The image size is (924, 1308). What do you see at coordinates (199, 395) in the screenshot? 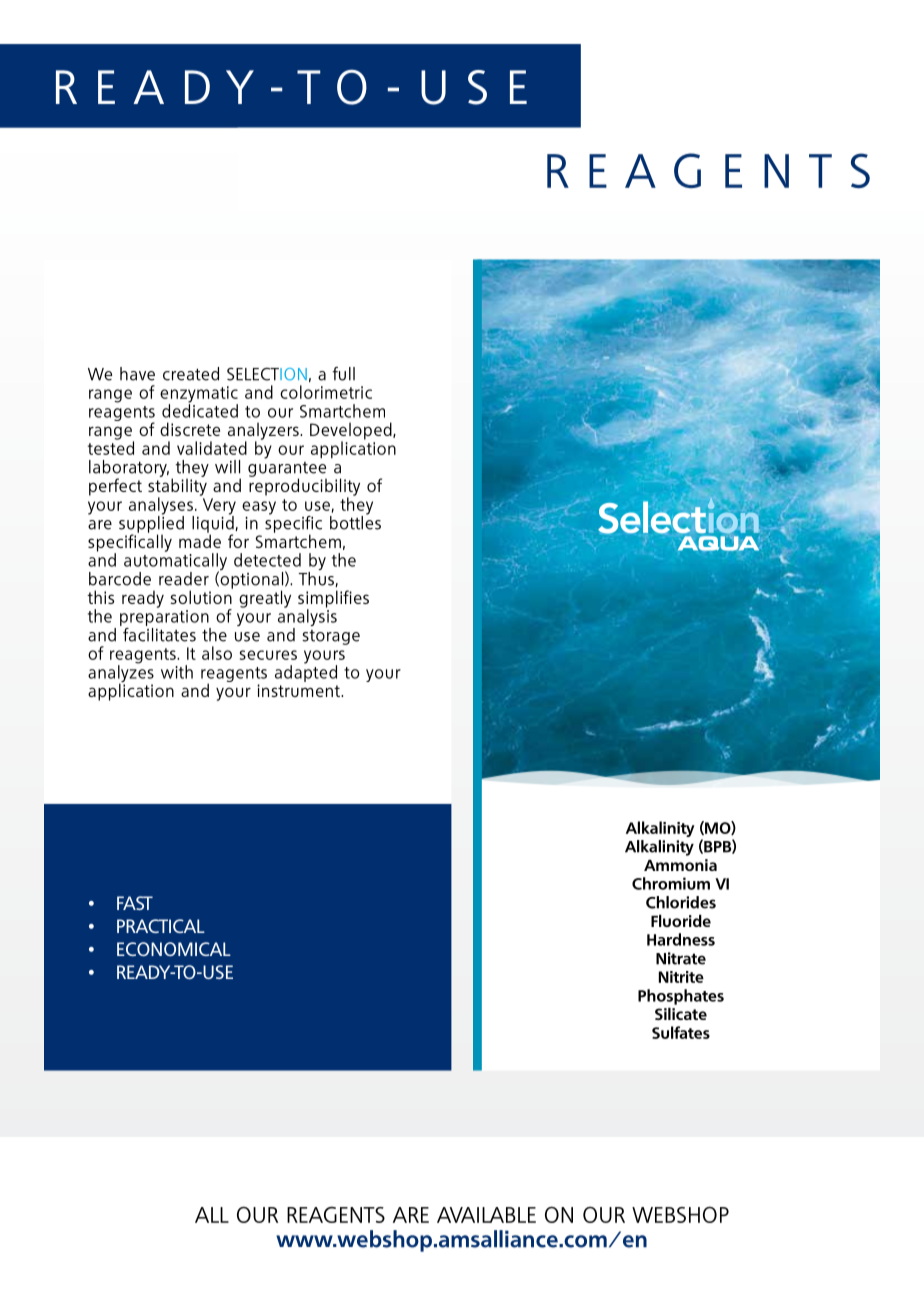
I see `enzymatic` at bounding box center [199, 395].
